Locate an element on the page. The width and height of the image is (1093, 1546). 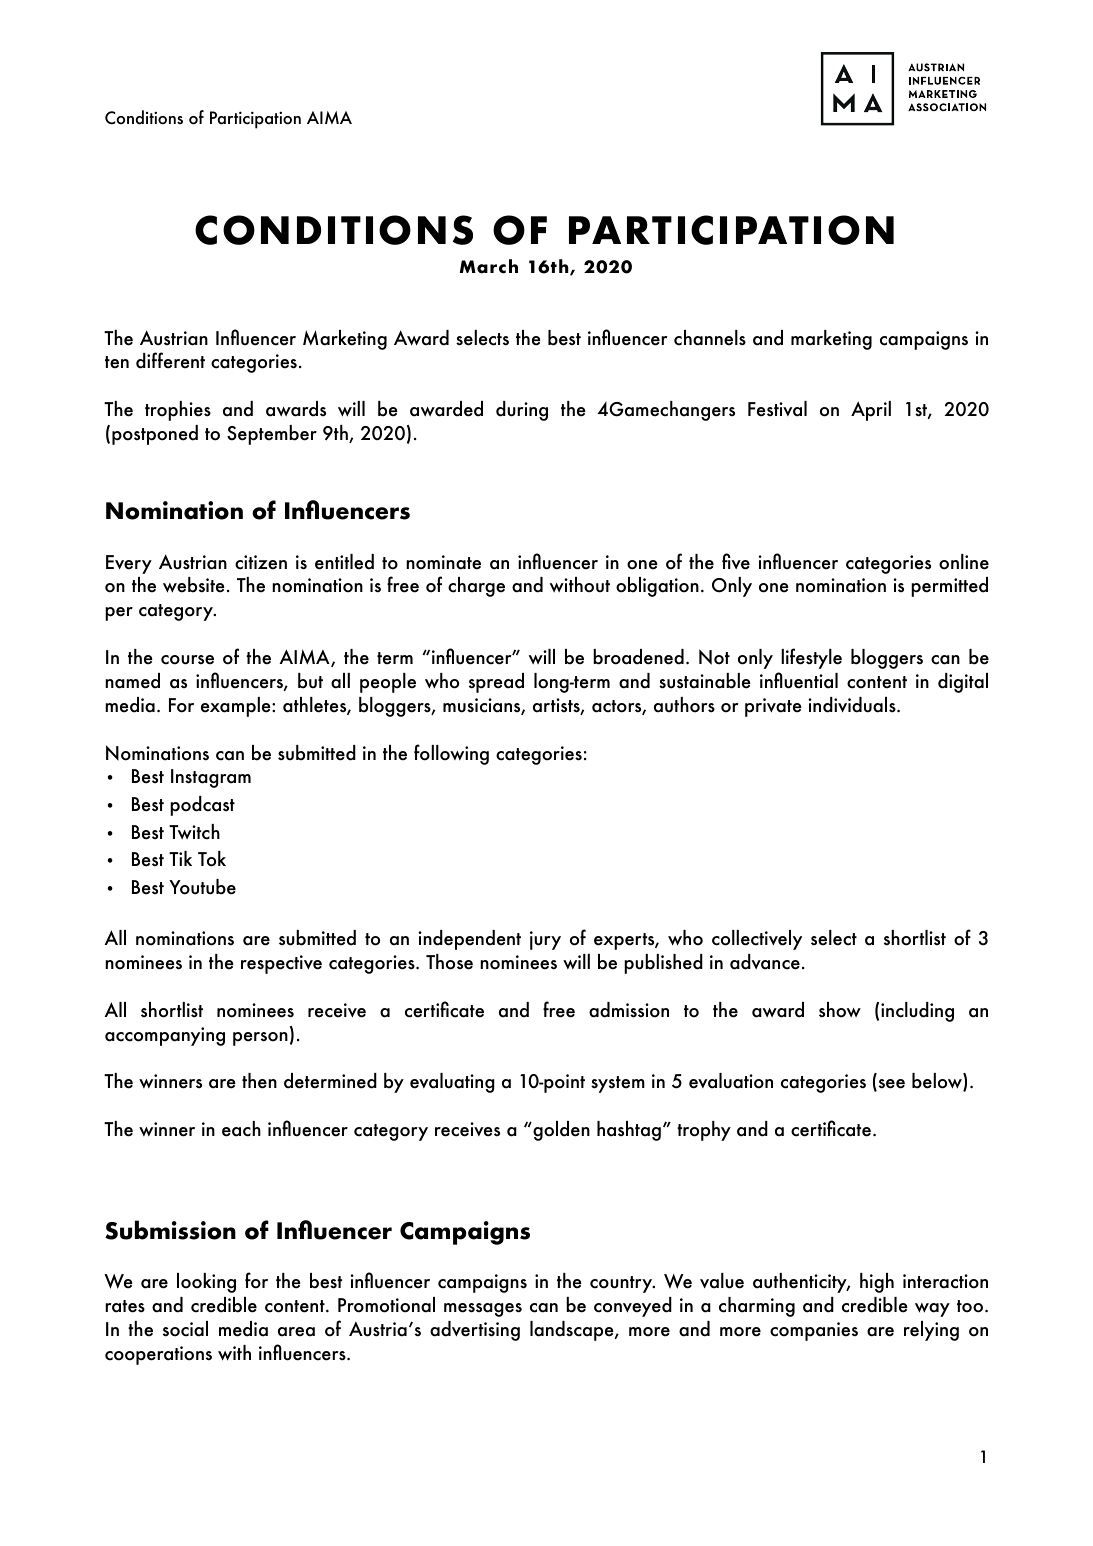
March is located at coordinates (489, 266).
